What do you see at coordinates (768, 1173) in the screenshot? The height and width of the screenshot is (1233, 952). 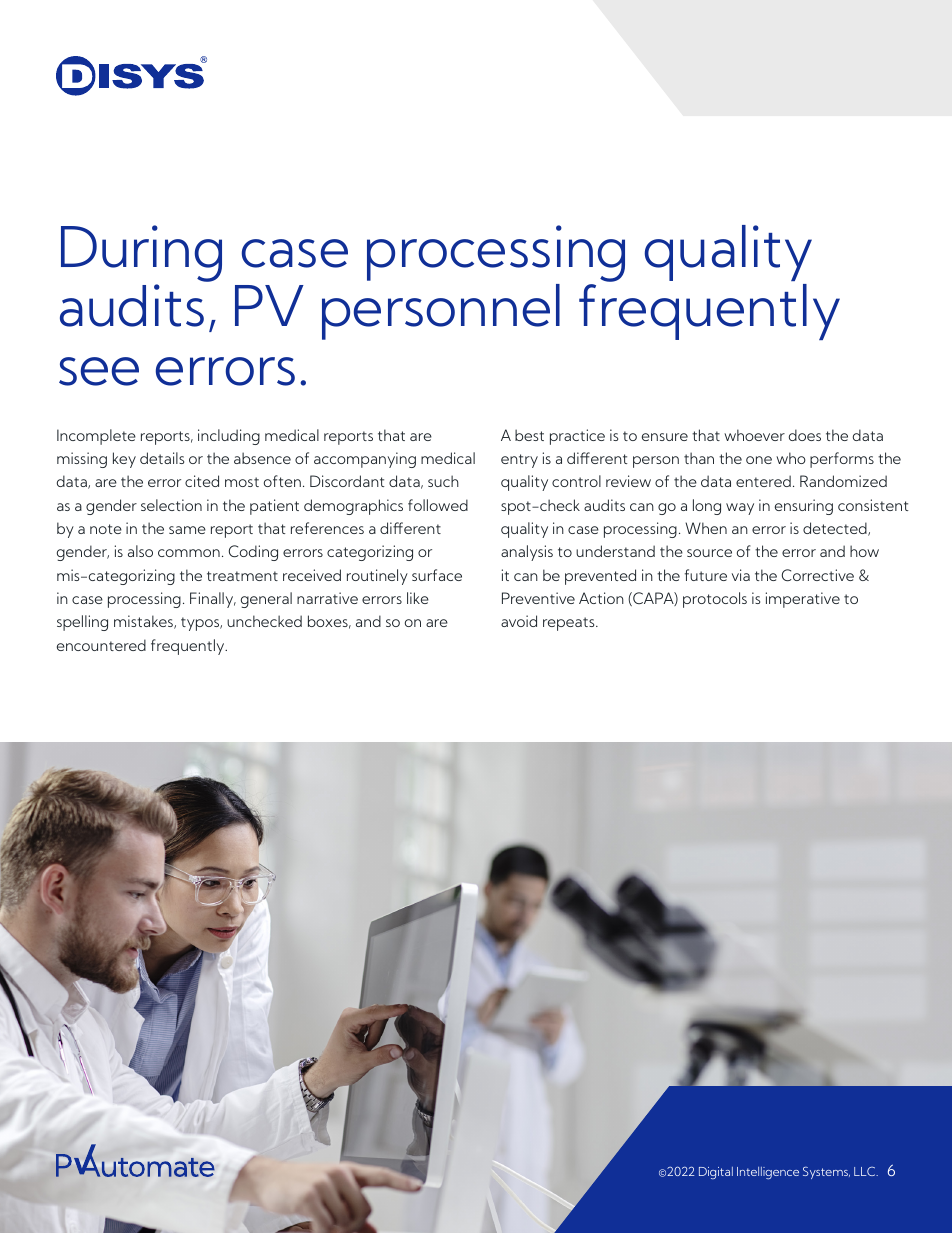 I see `Intelligence` at bounding box center [768, 1173].
